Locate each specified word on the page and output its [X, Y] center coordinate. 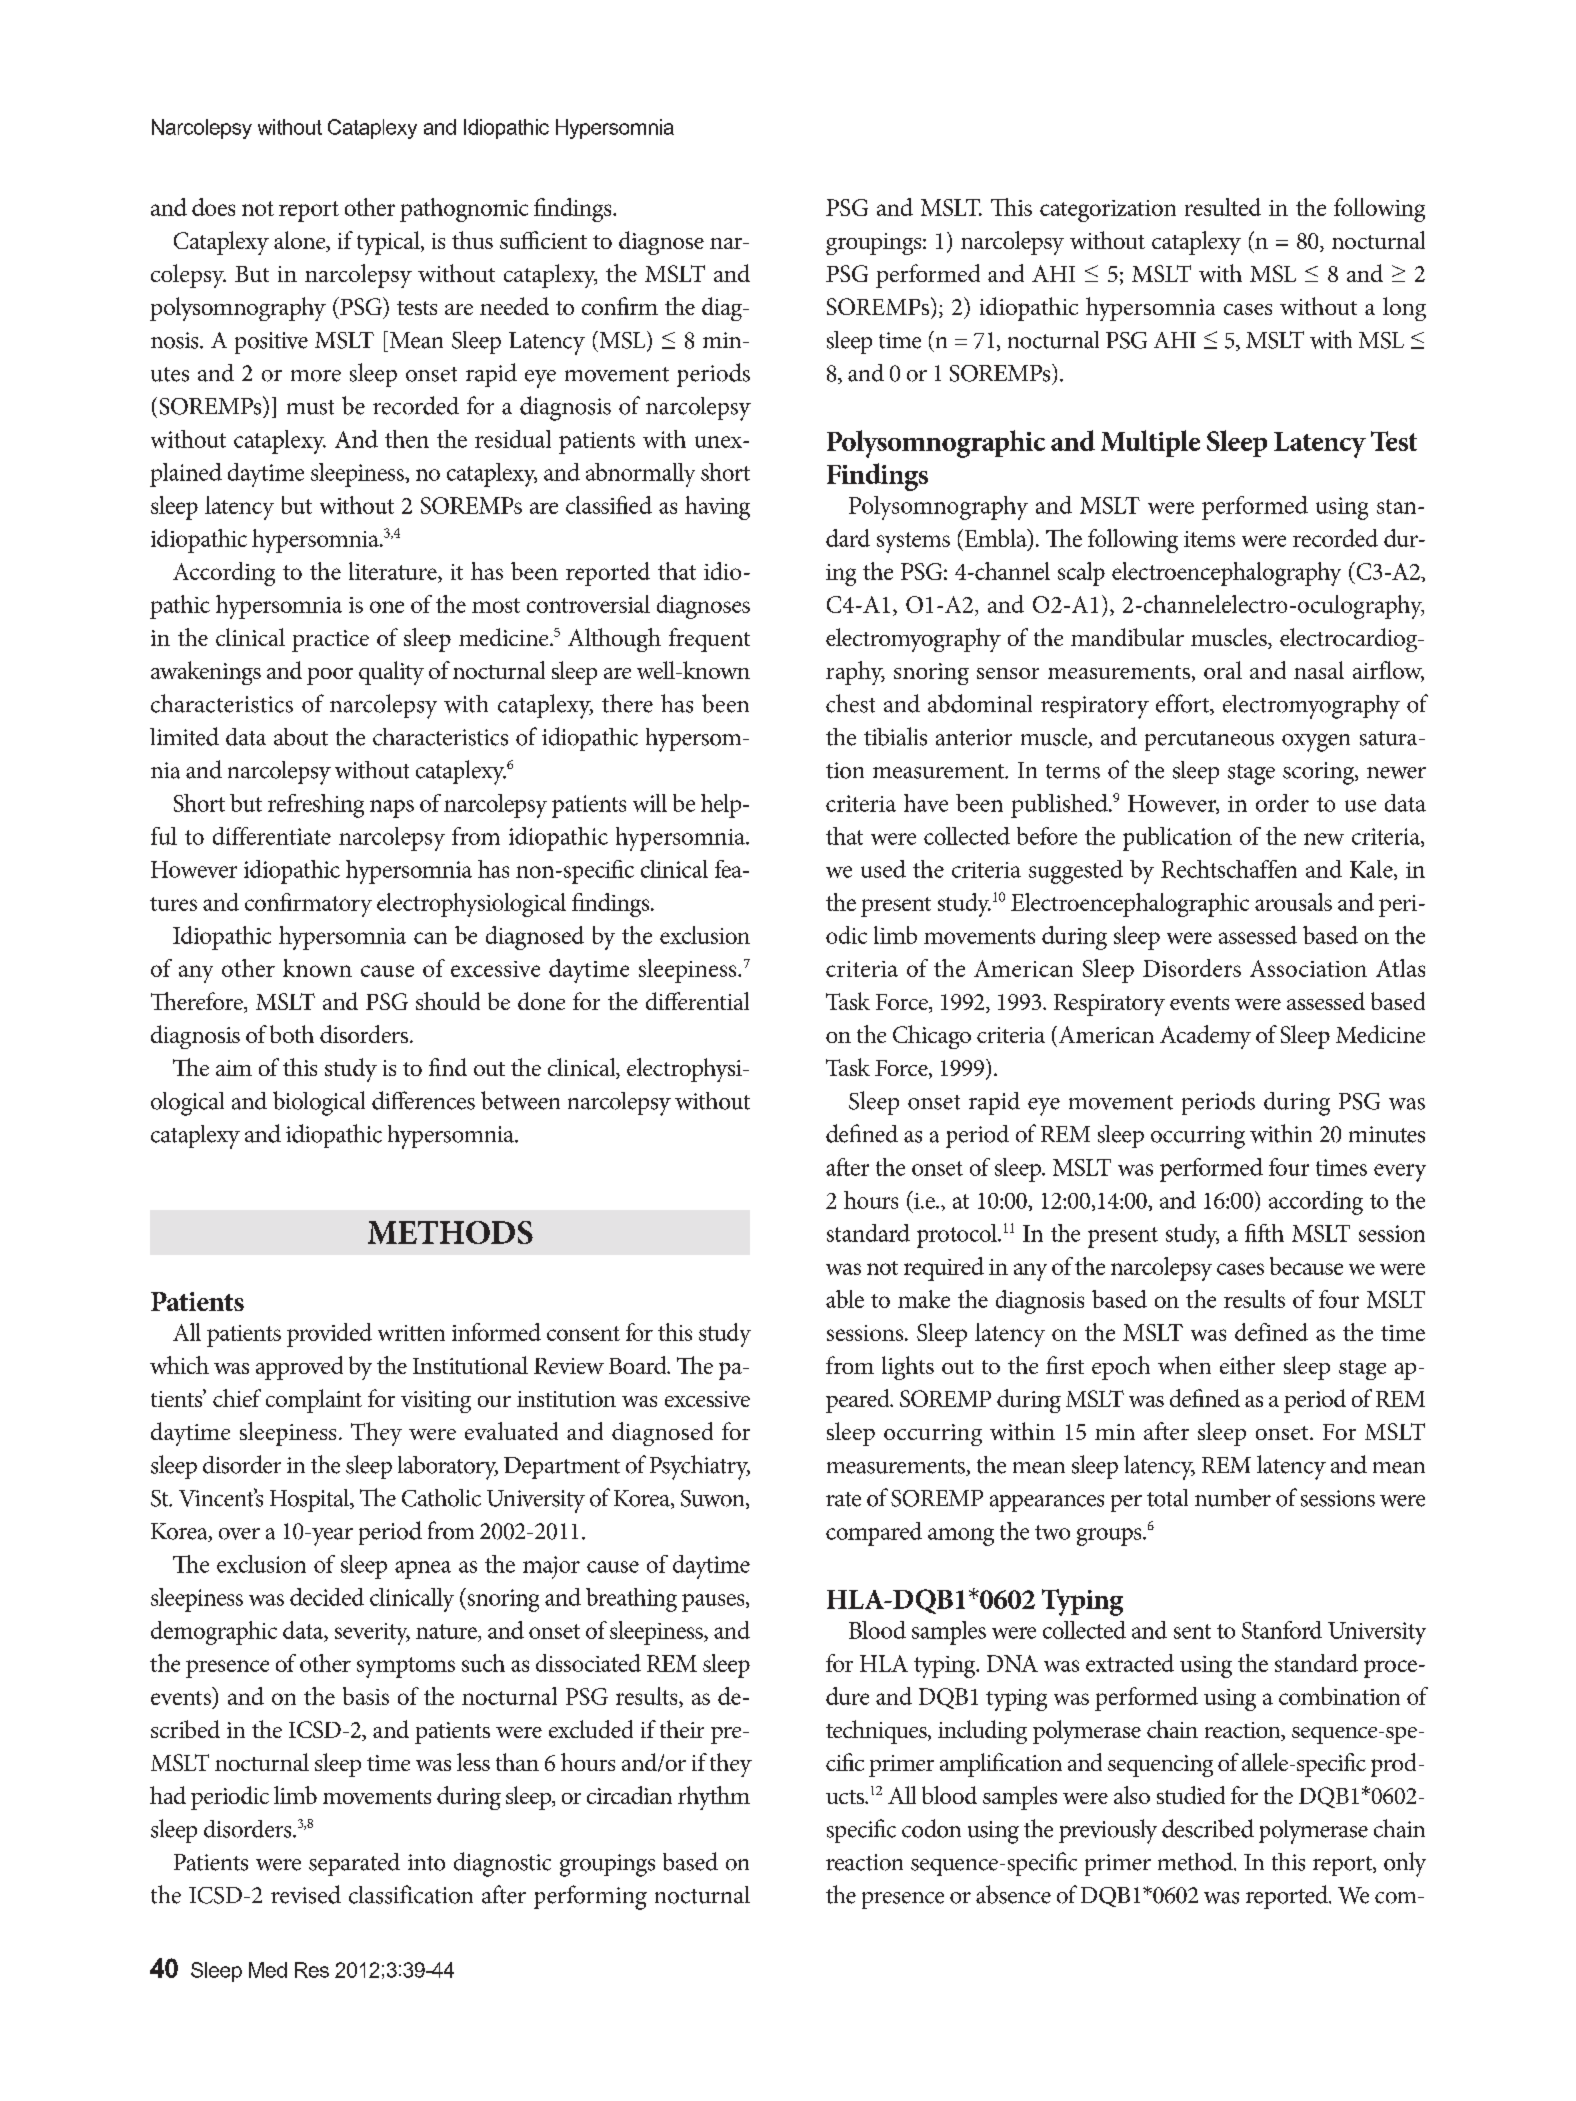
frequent [709, 640]
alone [301, 241]
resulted [1223, 207]
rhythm [714, 1798]
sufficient [543, 240]
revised [306, 1894]
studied [1191, 1795]
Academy [1205, 1037]
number [1233, 1498]
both [292, 1034]
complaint [314, 1401]
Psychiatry [700, 1467]
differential [697, 1001]
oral [1223, 670]
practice [330, 641]
